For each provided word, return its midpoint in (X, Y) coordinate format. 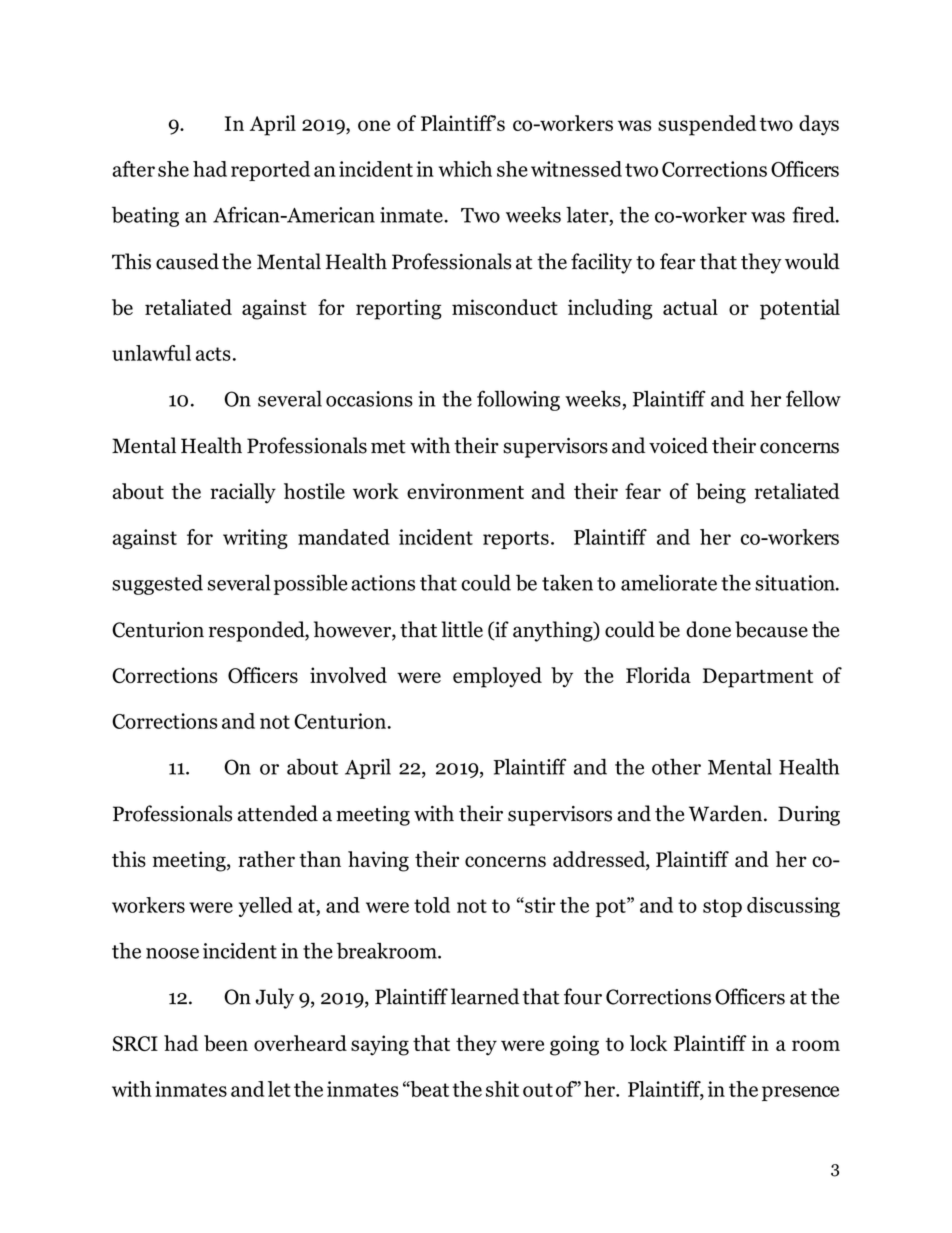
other (676, 766)
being (721, 493)
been (226, 1043)
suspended (707, 125)
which (465, 169)
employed (497, 677)
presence (800, 1093)
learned (485, 996)
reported (270, 171)
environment (465, 491)
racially (243, 493)
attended (278, 813)
